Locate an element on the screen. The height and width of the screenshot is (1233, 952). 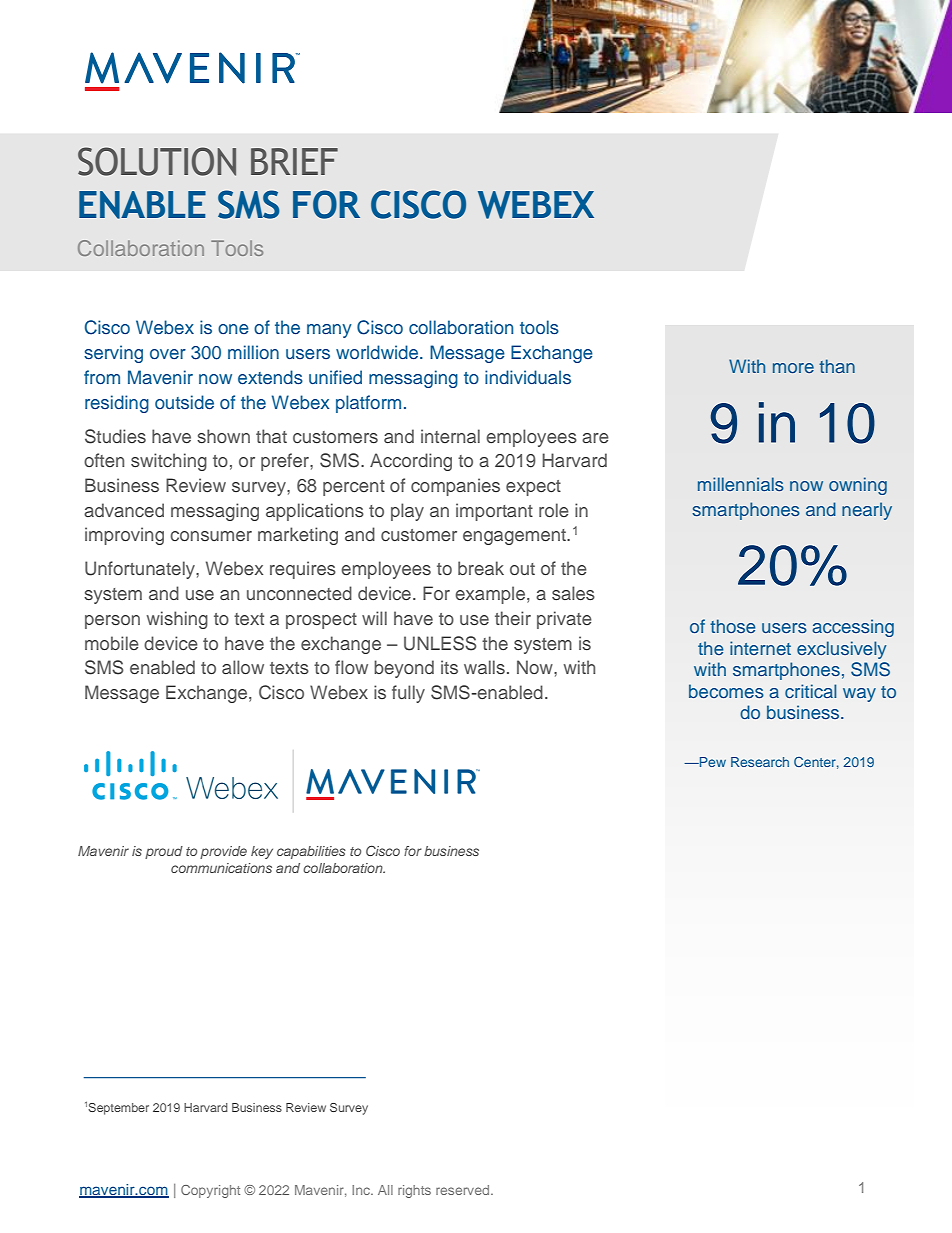
more is located at coordinates (793, 368).
